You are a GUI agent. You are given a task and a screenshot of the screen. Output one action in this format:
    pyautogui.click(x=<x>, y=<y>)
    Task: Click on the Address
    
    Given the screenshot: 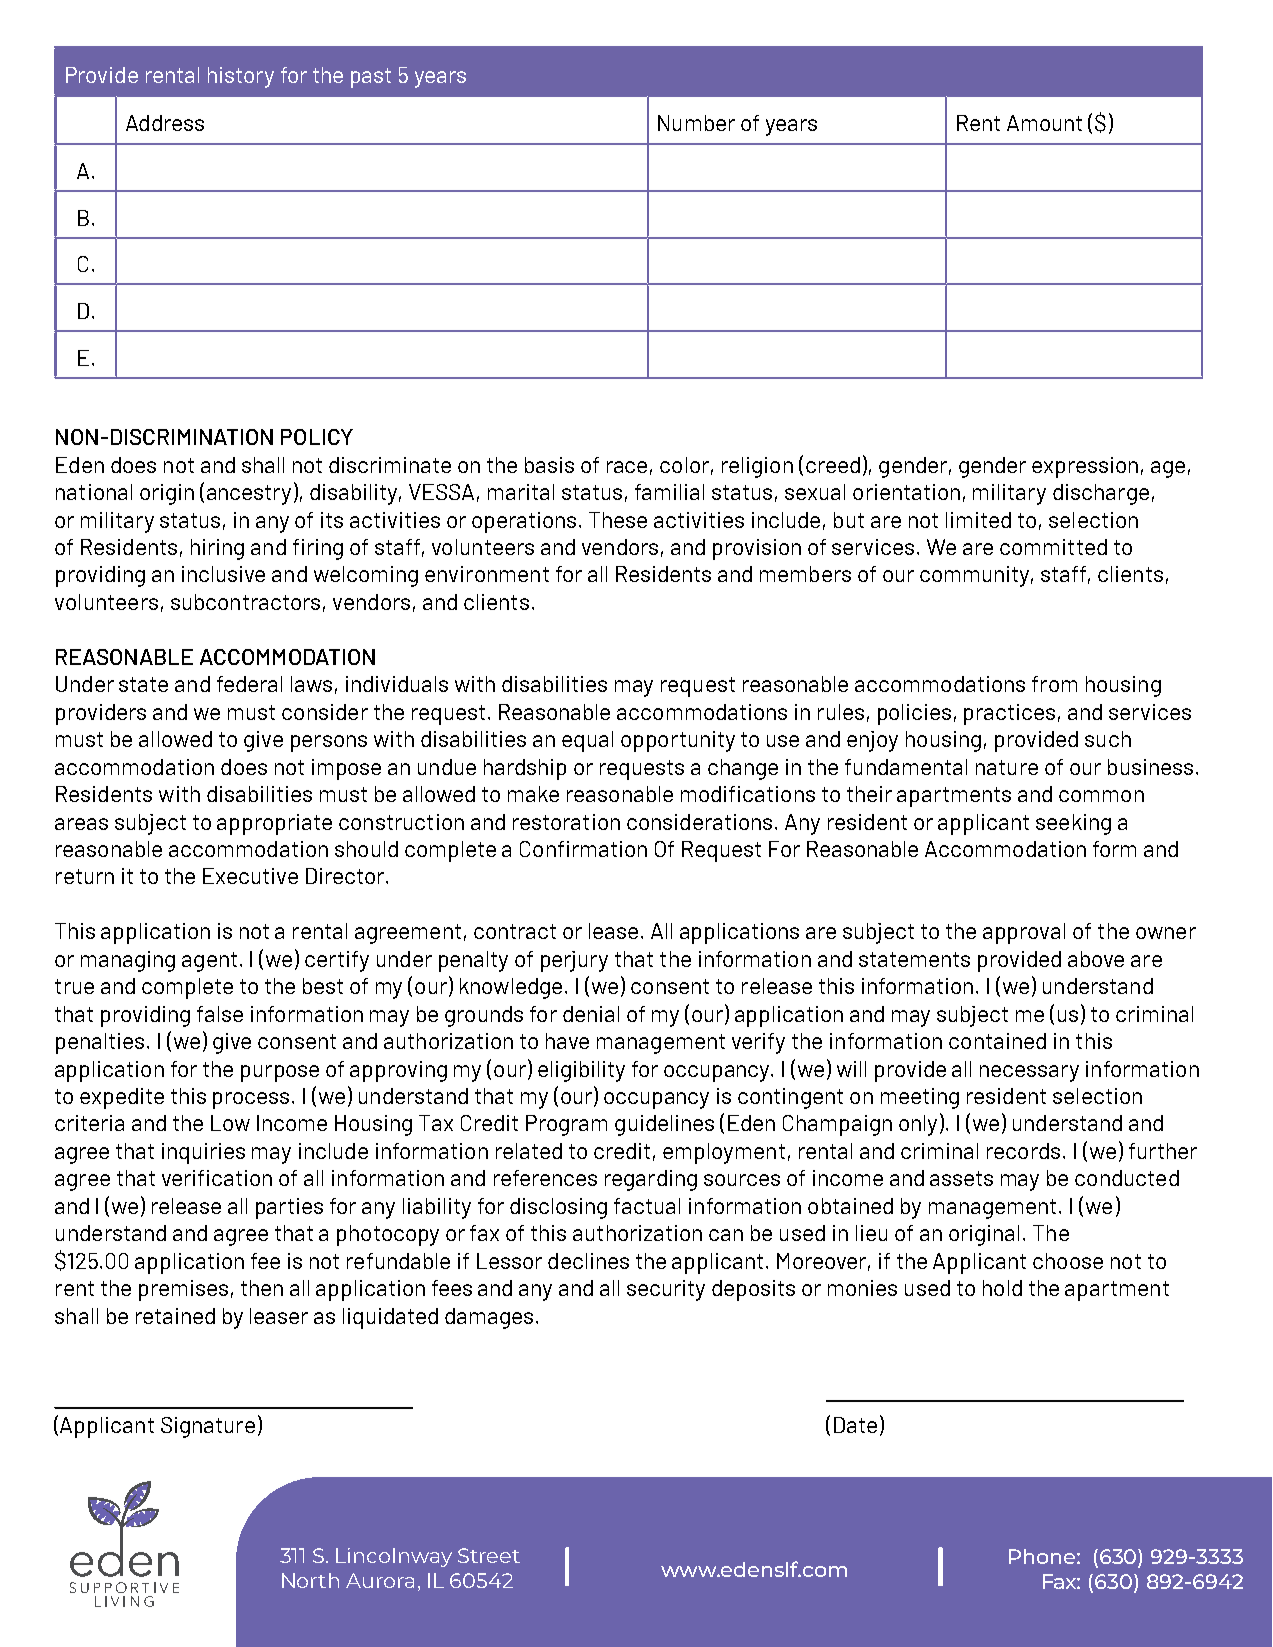 What is the action you would take?
    pyautogui.click(x=165, y=123)
